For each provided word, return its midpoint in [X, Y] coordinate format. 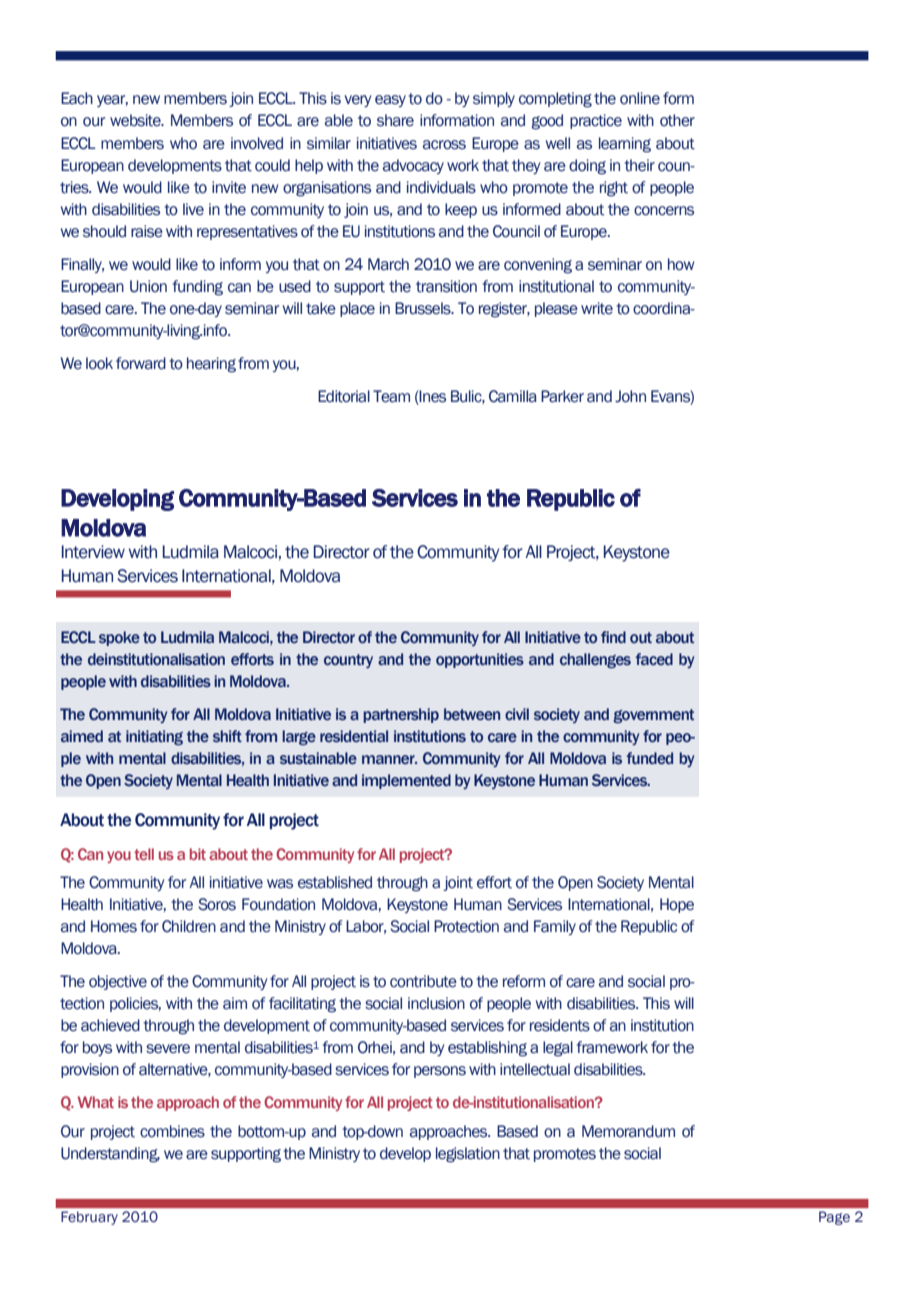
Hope [677, 905]
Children [189, 926]
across [444, 145]
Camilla [513, 396]
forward [141, 363]
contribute [423, 981]
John [630, 396]
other [677, 120]
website [136, 120]
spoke [119, 638]
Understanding [110, 1155]
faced [654, 659]
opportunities [480, 660]
